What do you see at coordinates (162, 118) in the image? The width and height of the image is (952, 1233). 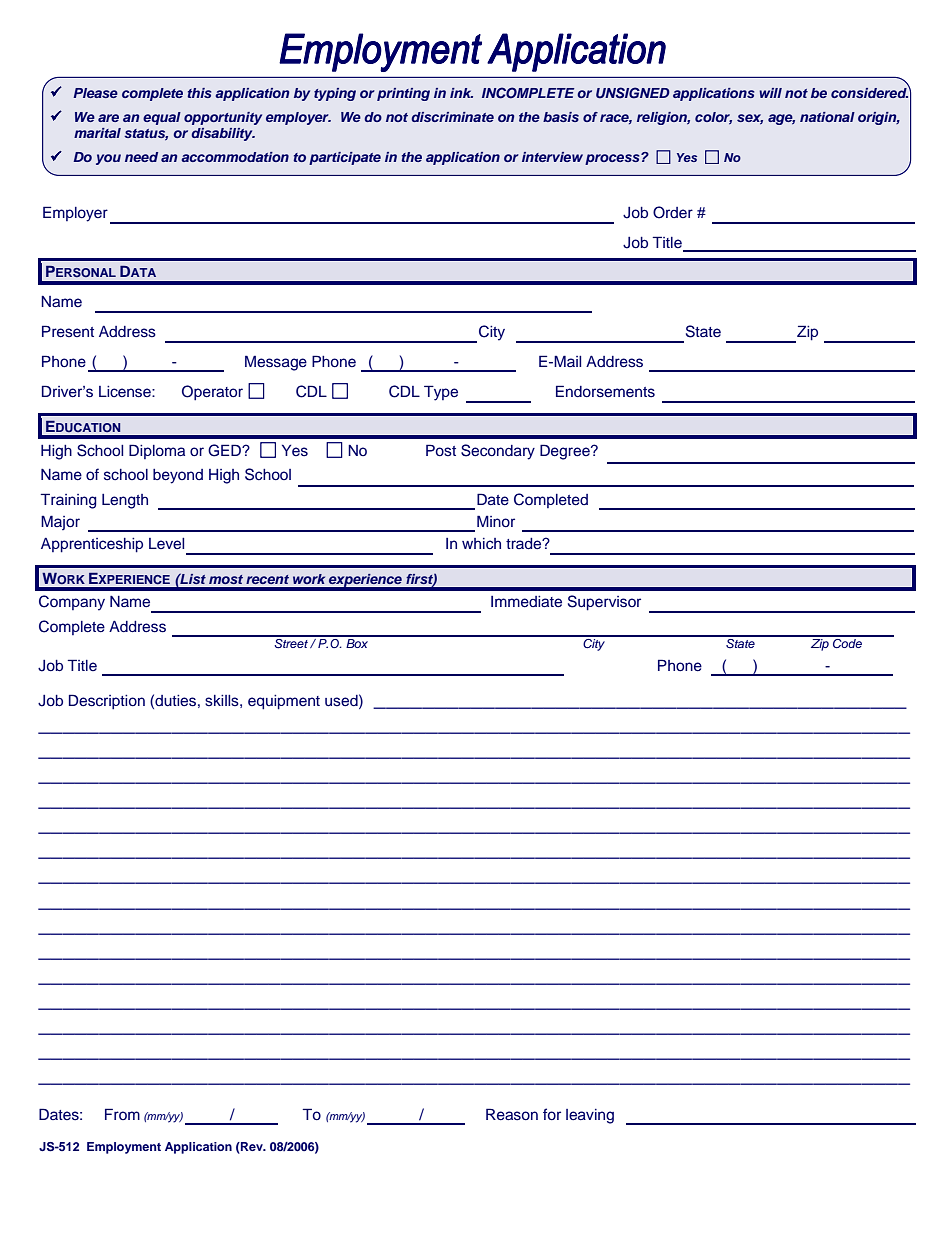 I see `equal` at bounding box center [162, 118].
